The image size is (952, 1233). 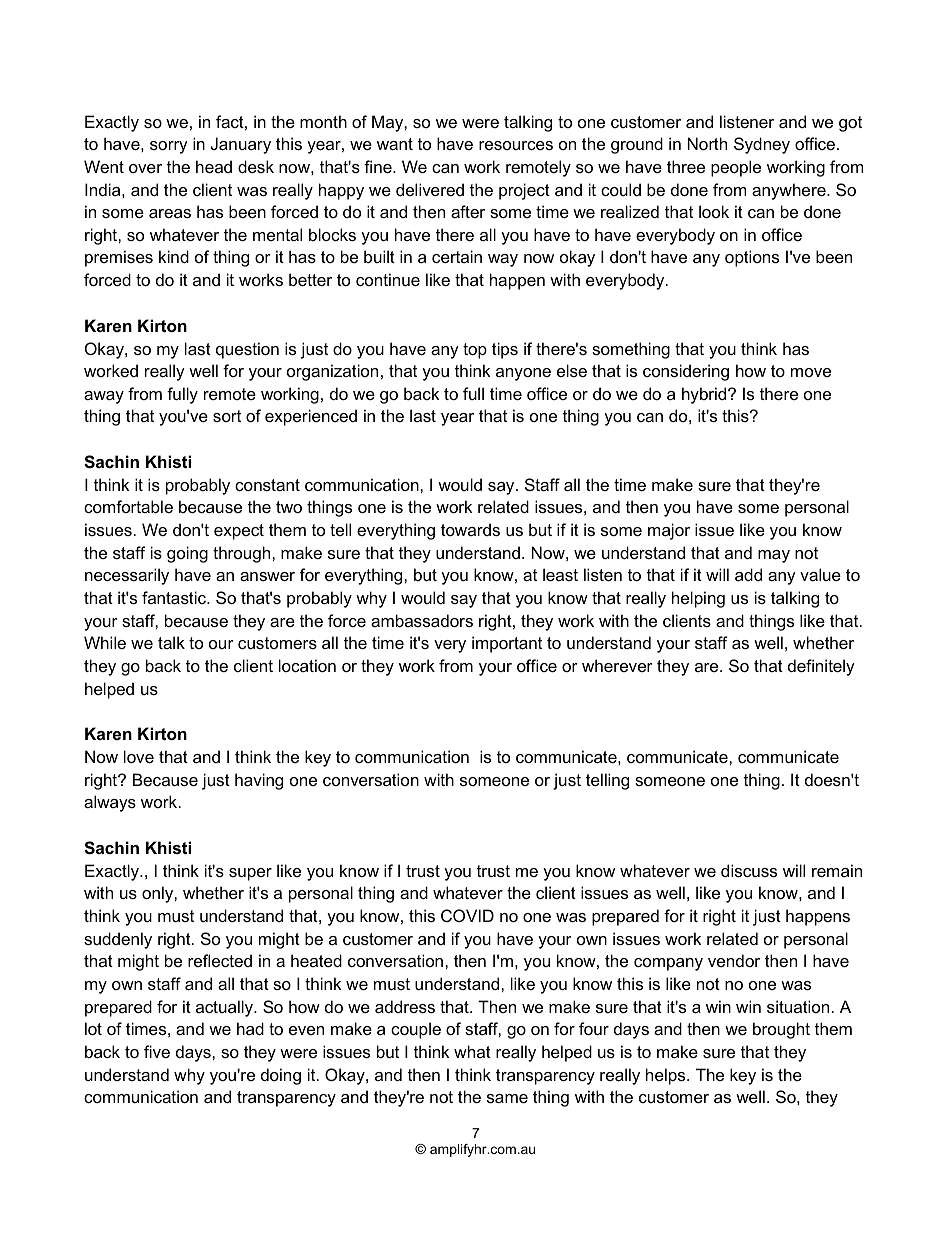 What do you see at coordinates (762, 145) in the image?
I see `Sydney` at bounding box center [762, 145].
